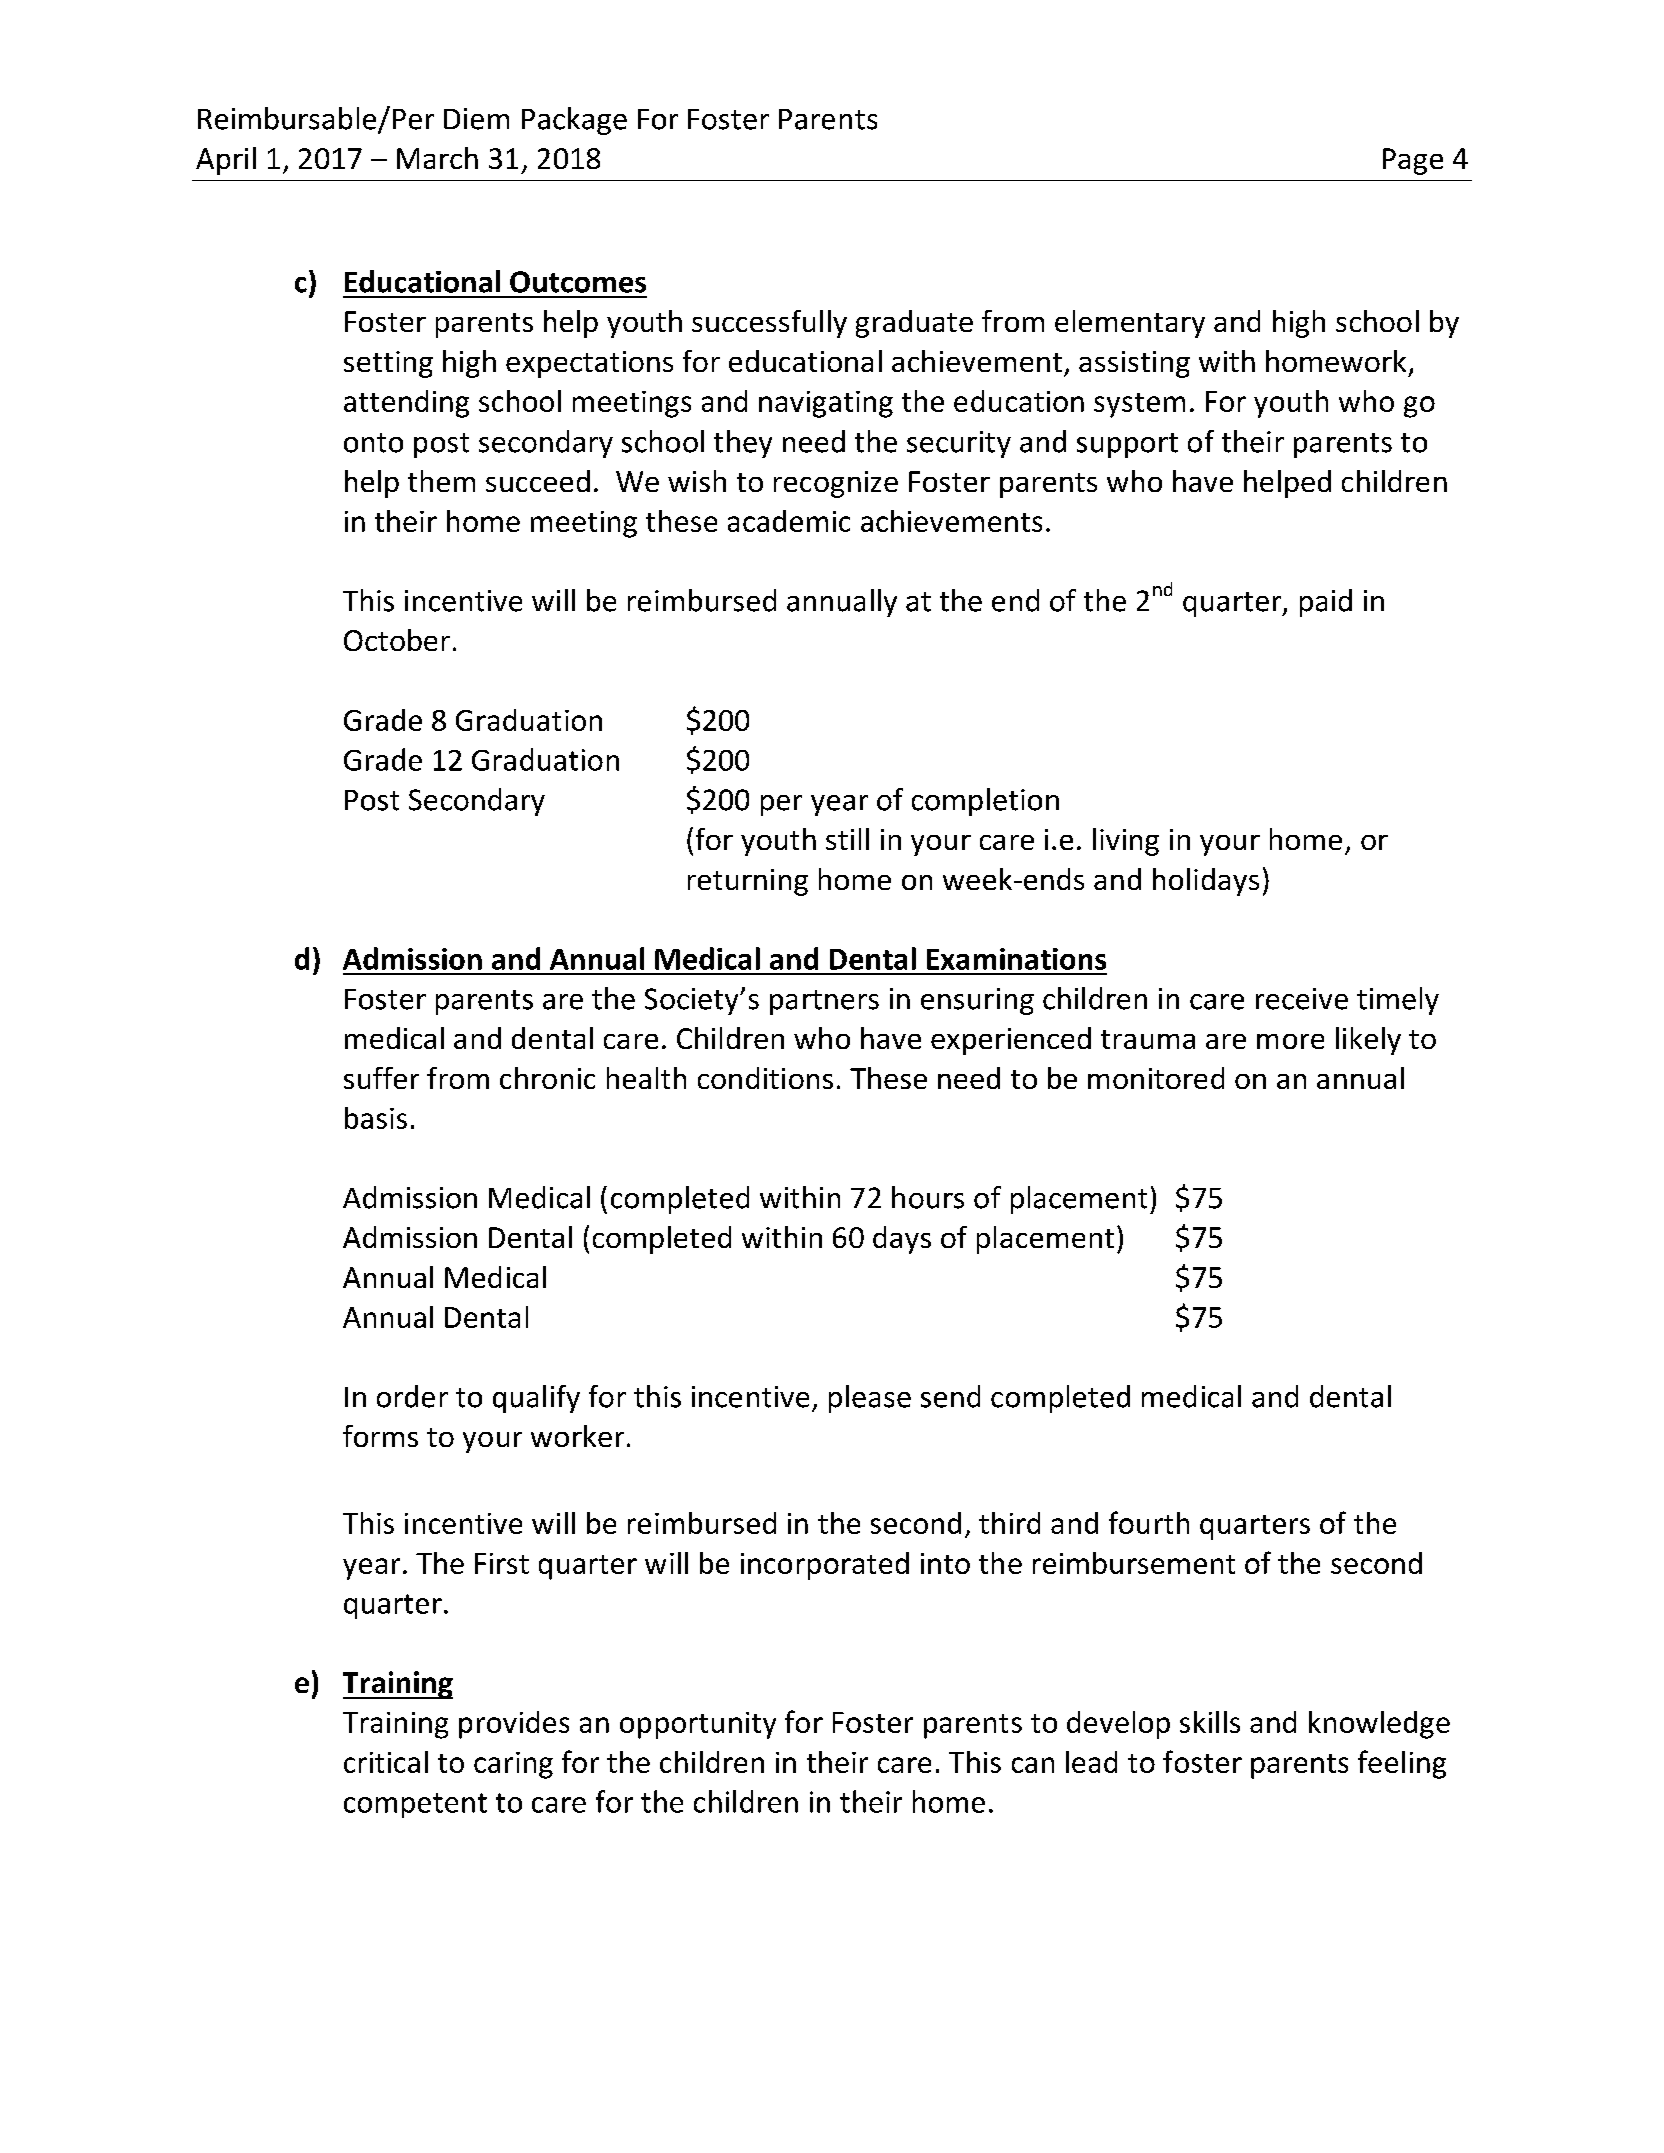 The image size is (1664, 2153). I want to click on hours, so click(928, 1197).
